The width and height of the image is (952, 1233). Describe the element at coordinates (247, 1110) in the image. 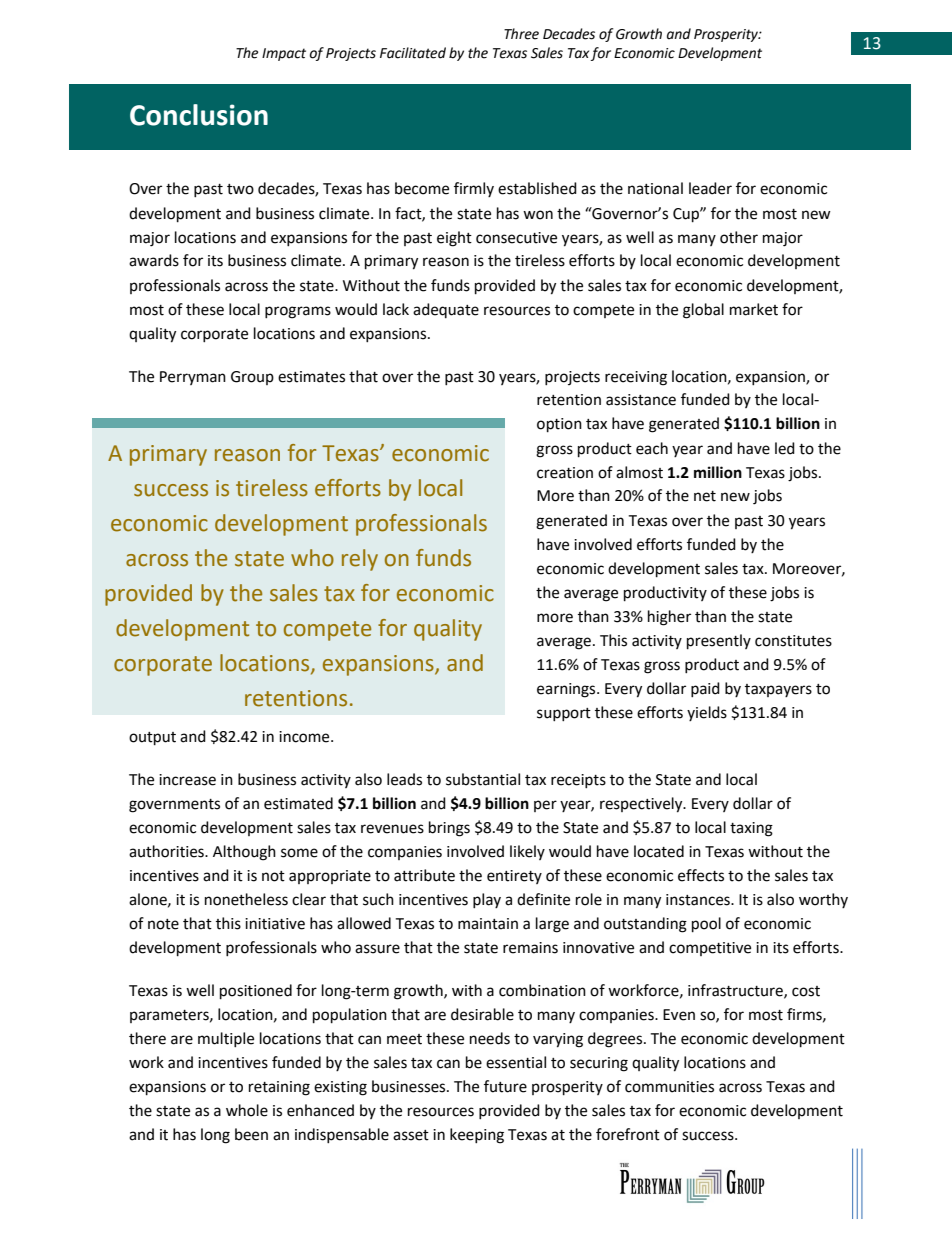

I see `whole` at that location.
